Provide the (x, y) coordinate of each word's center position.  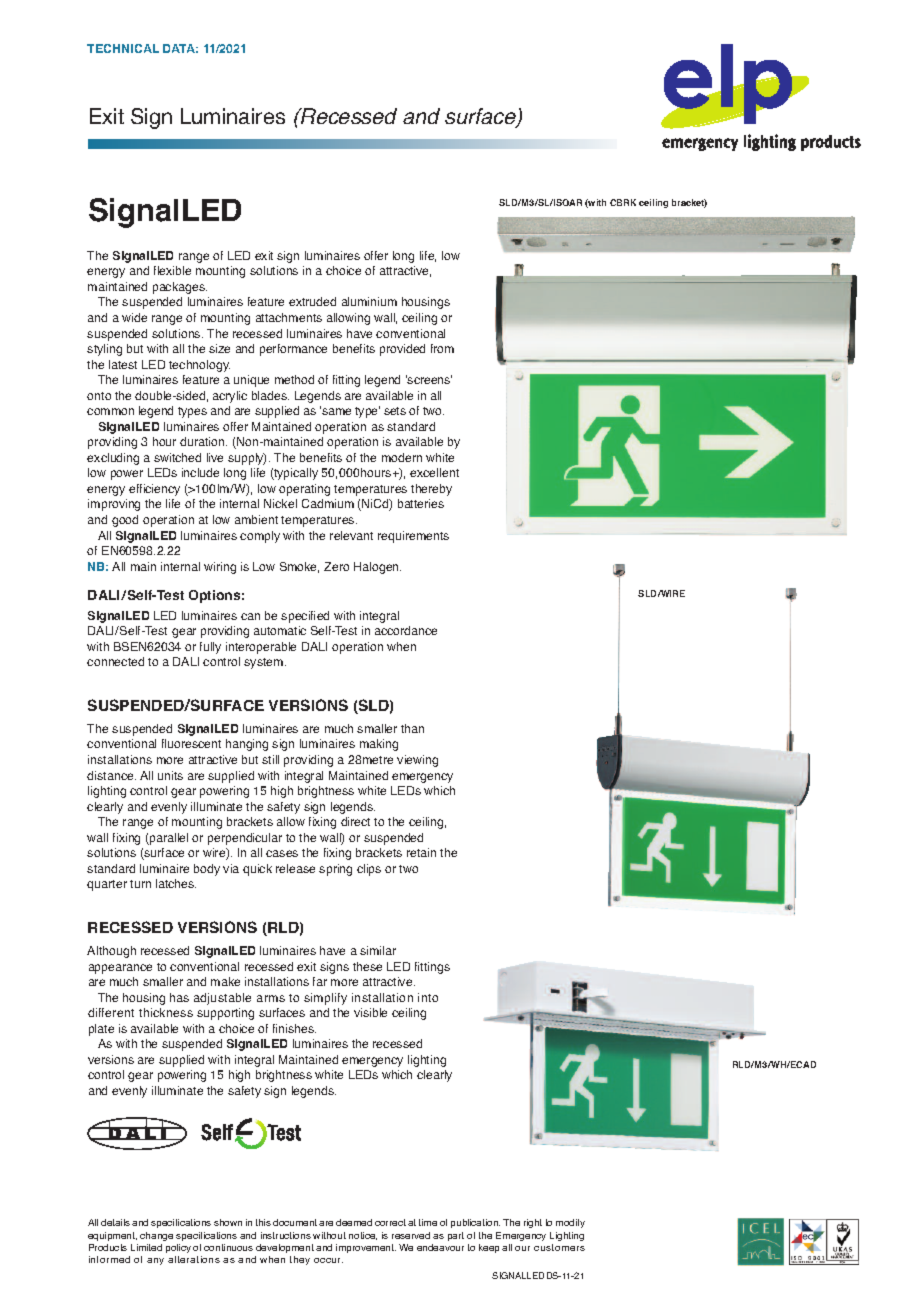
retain (421, 852)
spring (335, 870)
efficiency (154, 490)
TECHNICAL (123, 48)
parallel (168, 839)
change (156, 1236)
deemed (354, 1222)
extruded (312, 301)
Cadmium (328, 503)
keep (489, 1248)
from (442, 348)
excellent (434, 472)
